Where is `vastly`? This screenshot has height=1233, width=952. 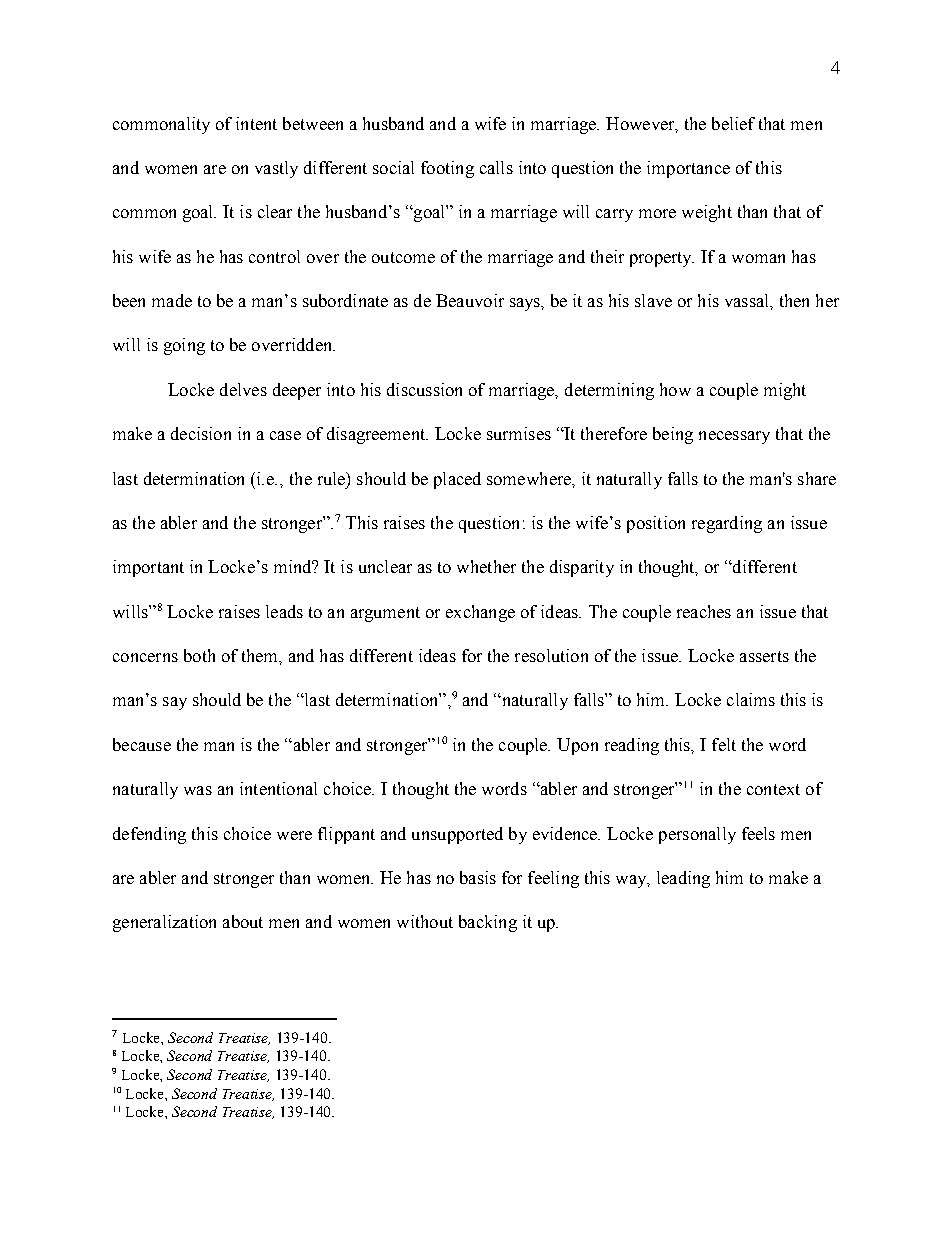 vastly is located at coordinates (276, 169).
